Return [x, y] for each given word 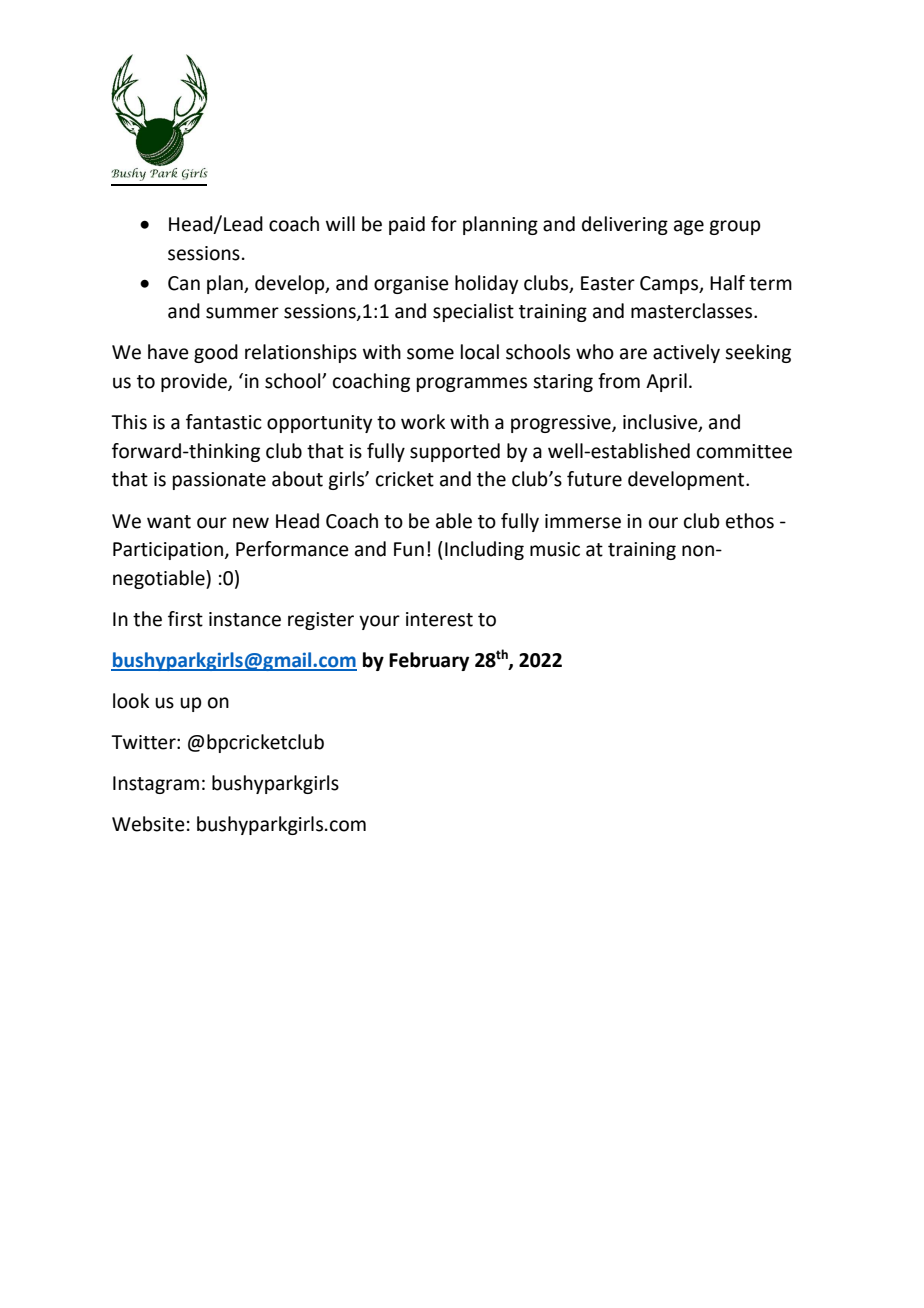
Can [184, 283]
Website [148, 824]
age [689, 227]
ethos [750, 521]
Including [484, 550]
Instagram [156, 785]
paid [407, 225]
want [169, 522]
